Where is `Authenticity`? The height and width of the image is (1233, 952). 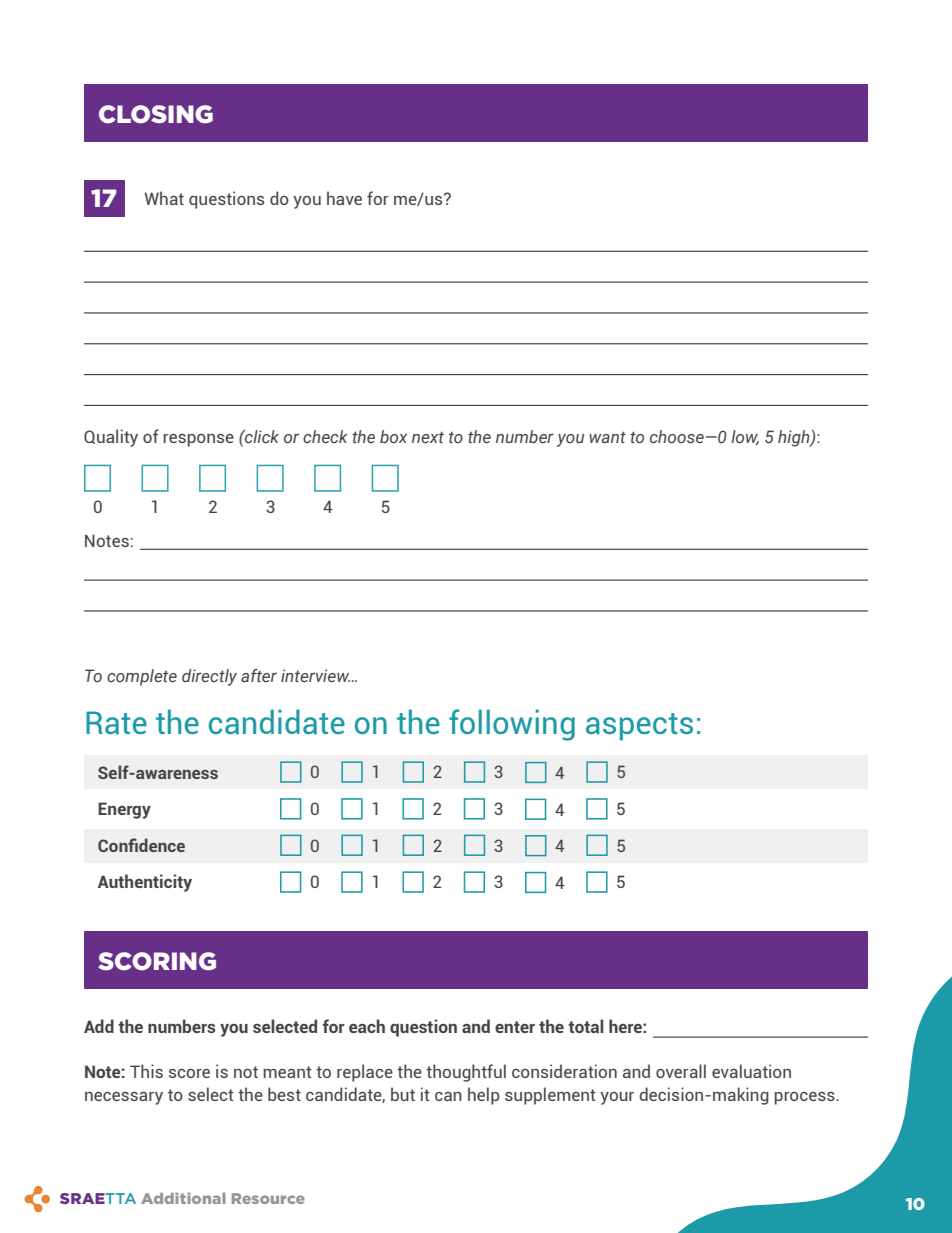
Authenticity is located at coordinates (145, 883).
